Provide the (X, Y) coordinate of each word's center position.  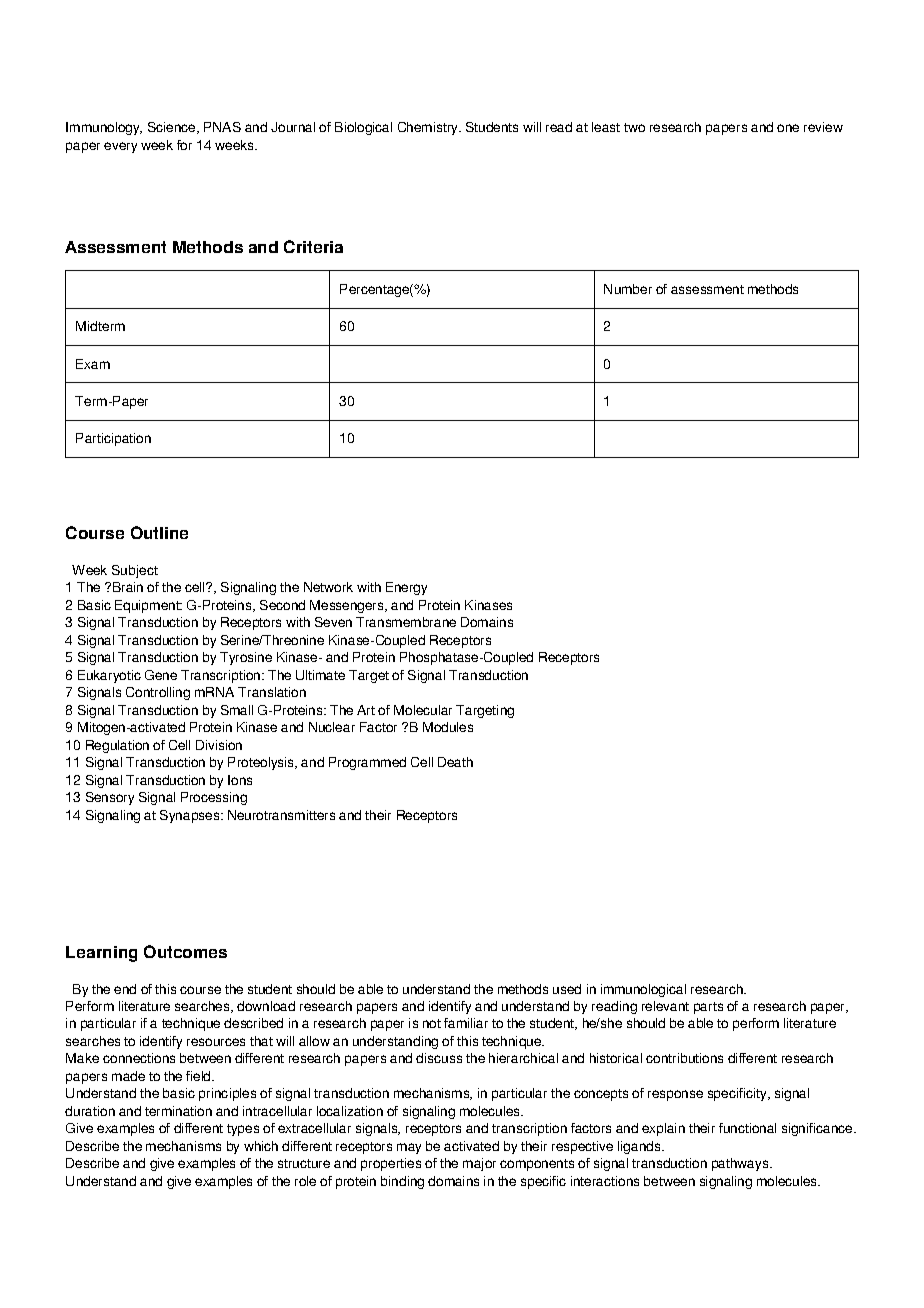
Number (628, 289)
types (243, 1130)
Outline (159, 532)
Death (455, 762)
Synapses (191, 816)
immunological (643, 990)
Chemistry (429, 128)
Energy (406, 588)
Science (173, 128)
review (823, 127)
